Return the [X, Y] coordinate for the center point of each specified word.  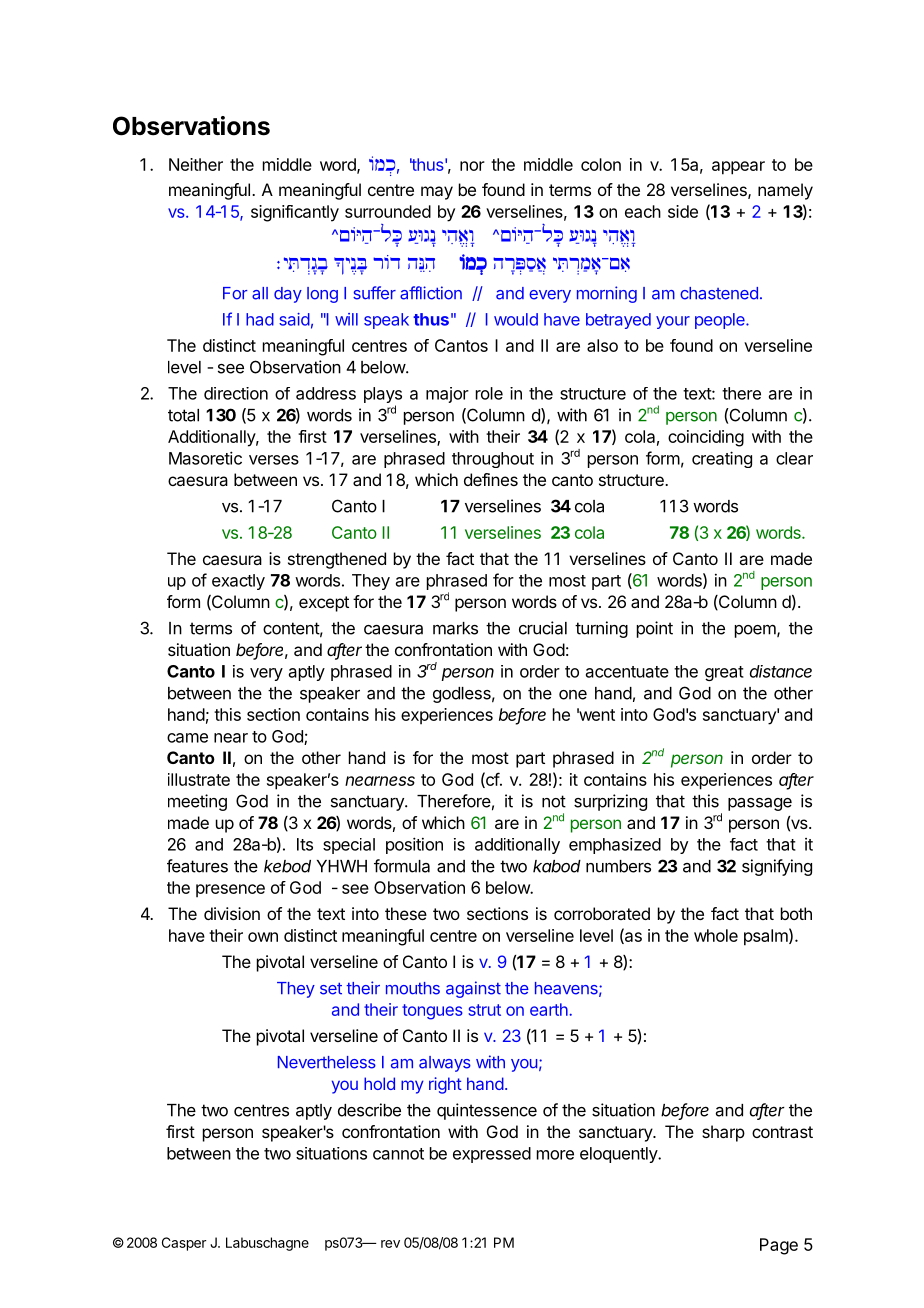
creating [722, 459]
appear [738, 168]
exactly [238, 582]
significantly [295, 213]
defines [491, 479]
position [414, 845]
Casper [184, 1244]
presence [230, 890]
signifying [777, 867]
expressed [492, 1155]
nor [472, 166]
